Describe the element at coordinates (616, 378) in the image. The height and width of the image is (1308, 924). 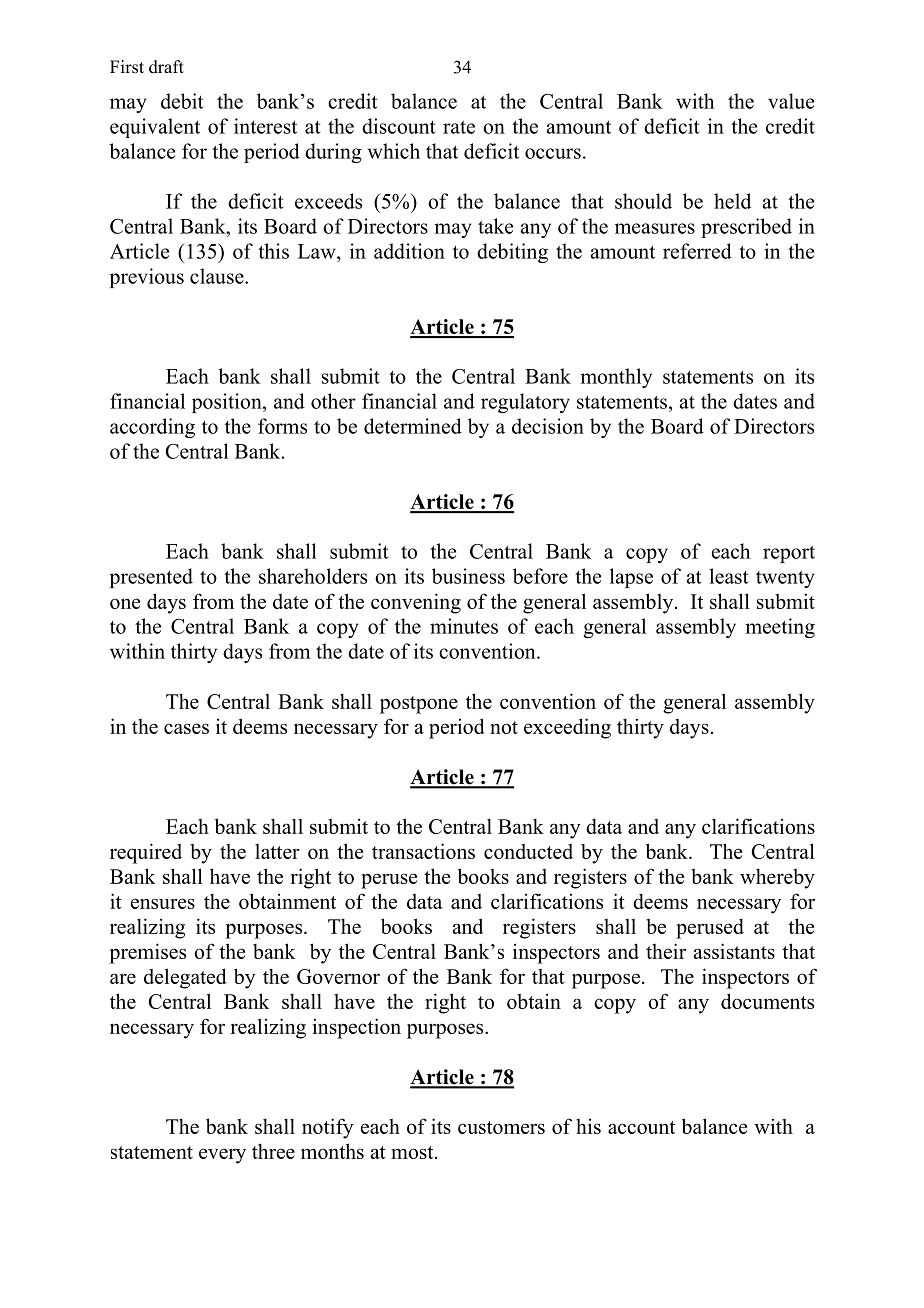
I see `monthly` at that location.
